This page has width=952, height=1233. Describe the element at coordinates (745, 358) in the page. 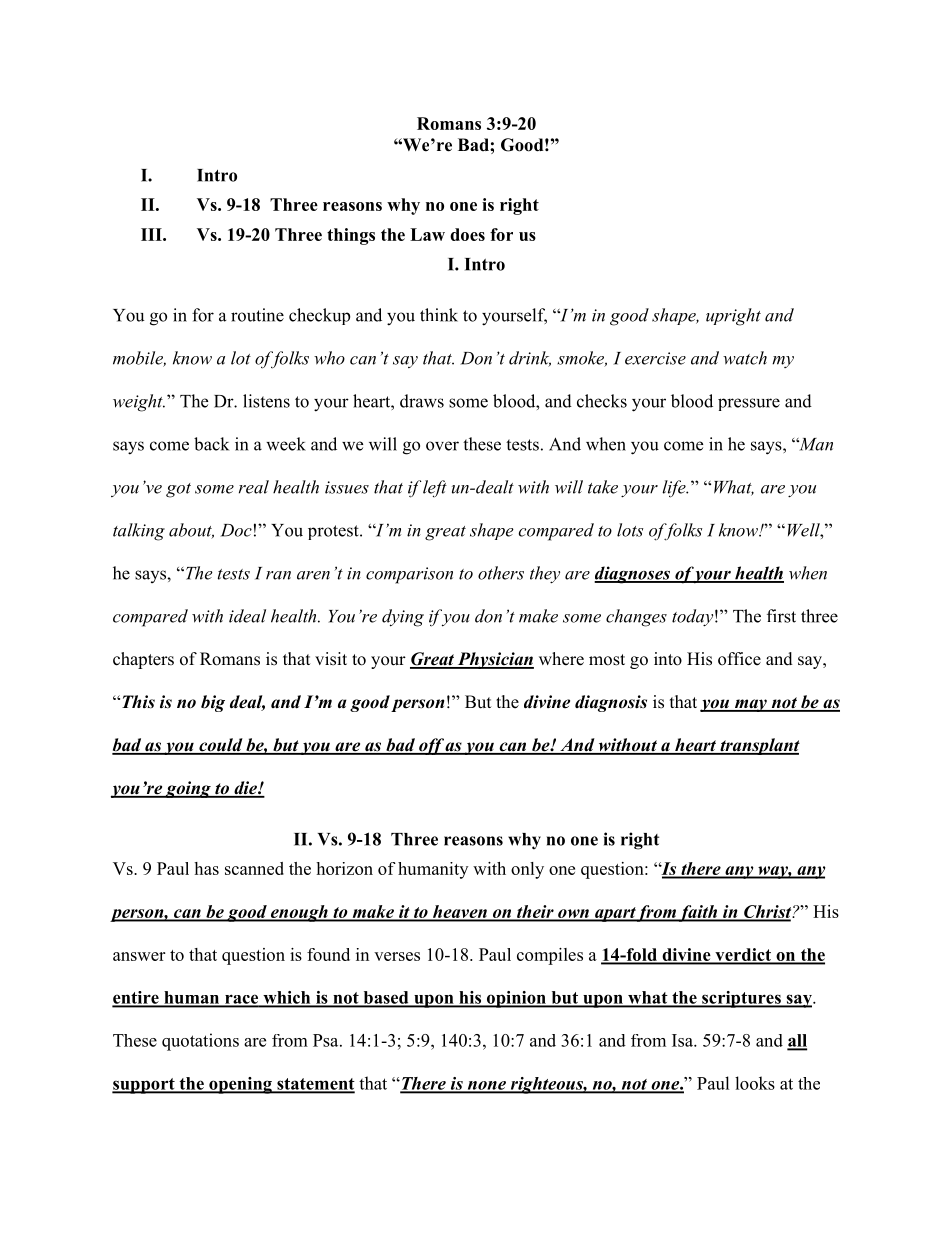

I see `watch` at that location.
